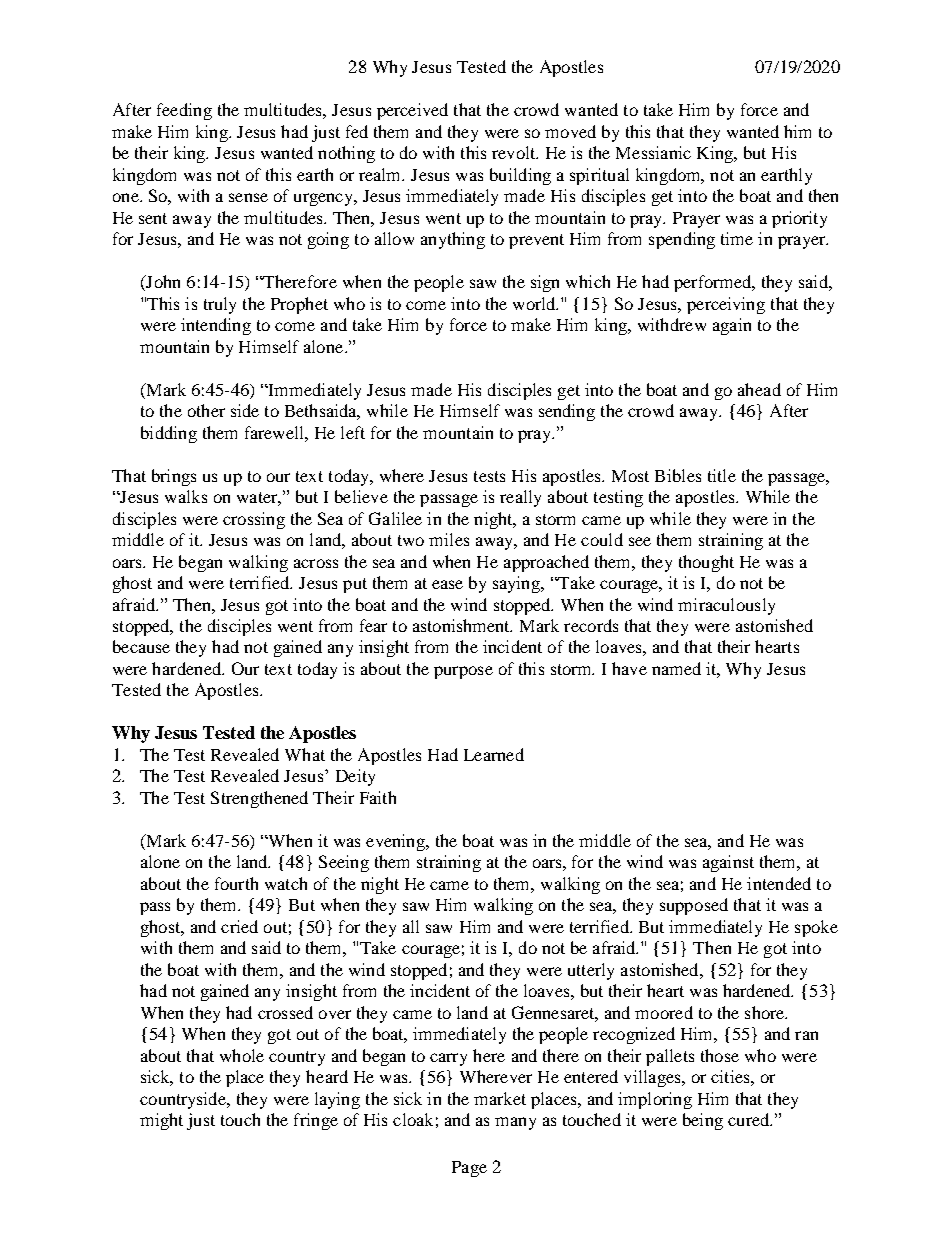 This image has height=1233, width=952. Describe the element at coordinates (653, 152) in the image. I see `Messianic` at that location.
